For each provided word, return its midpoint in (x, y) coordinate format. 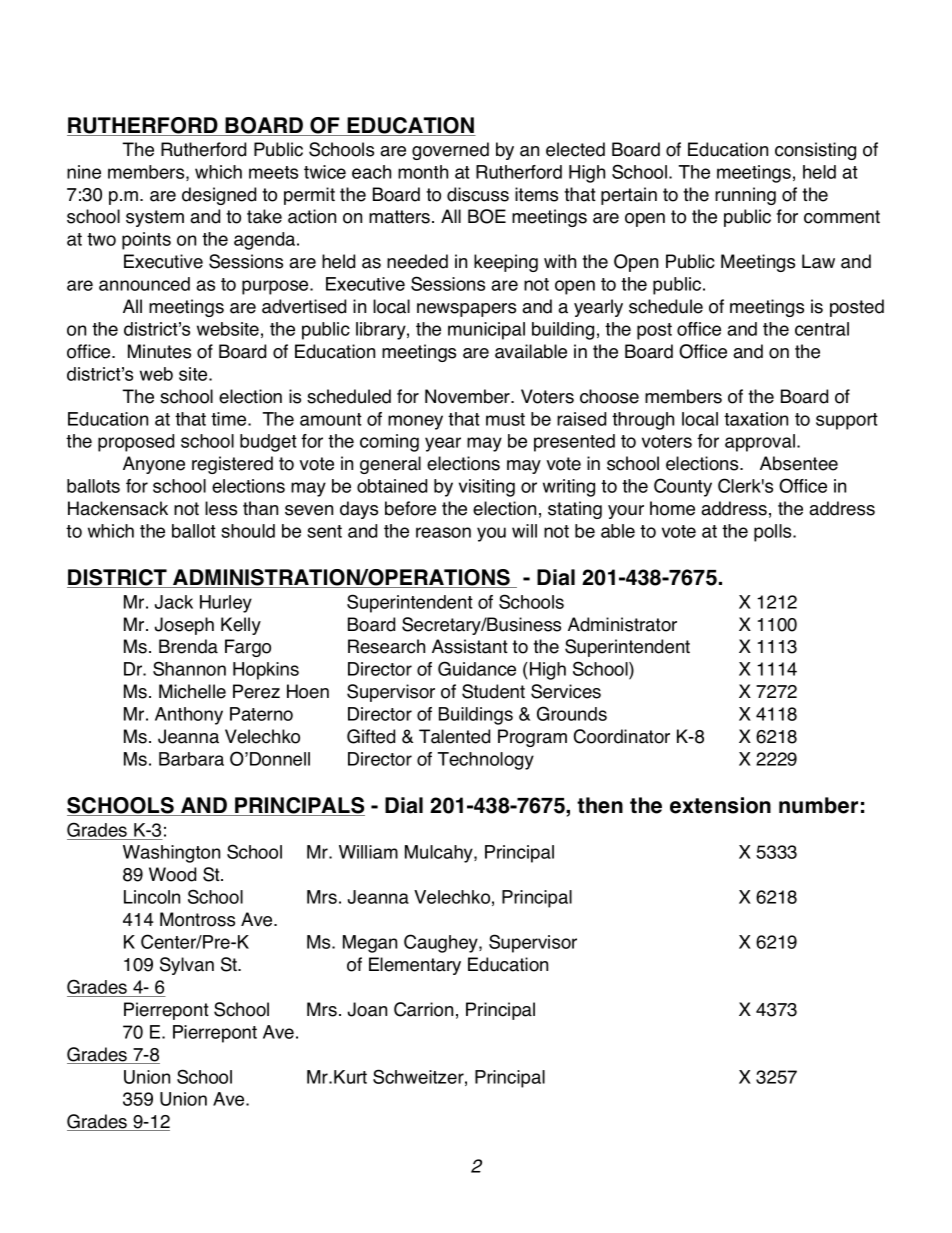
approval (761, 443)
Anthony (189, 716)
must (505, 419)
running (745, 196)
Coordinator (622, 736)
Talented (454, 736)
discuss (478, 194)
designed (219, 196)
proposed (136, 443)
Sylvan (187, 966)
